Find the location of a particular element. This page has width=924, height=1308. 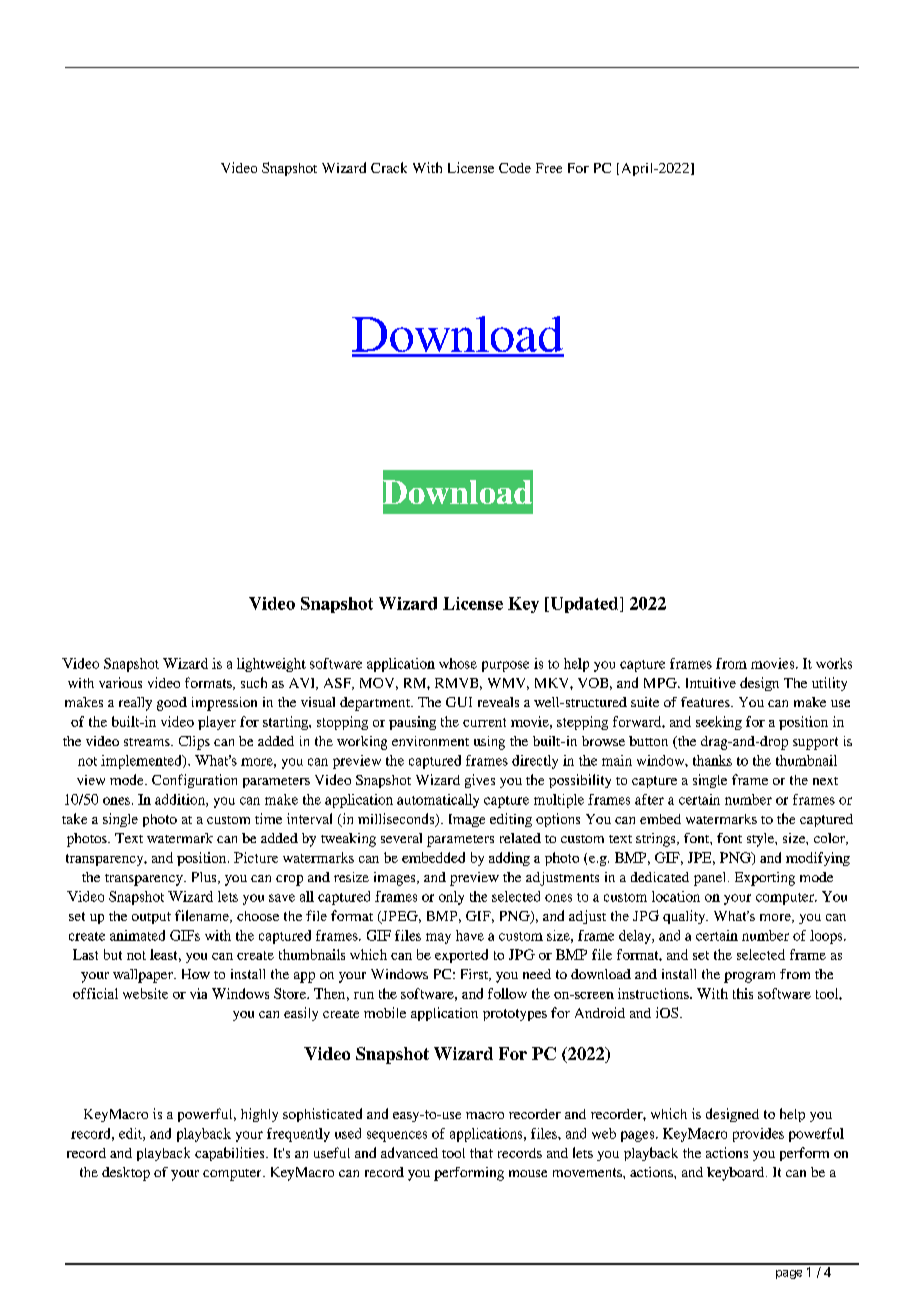

desktop is located at coordinates (126, 1174).
